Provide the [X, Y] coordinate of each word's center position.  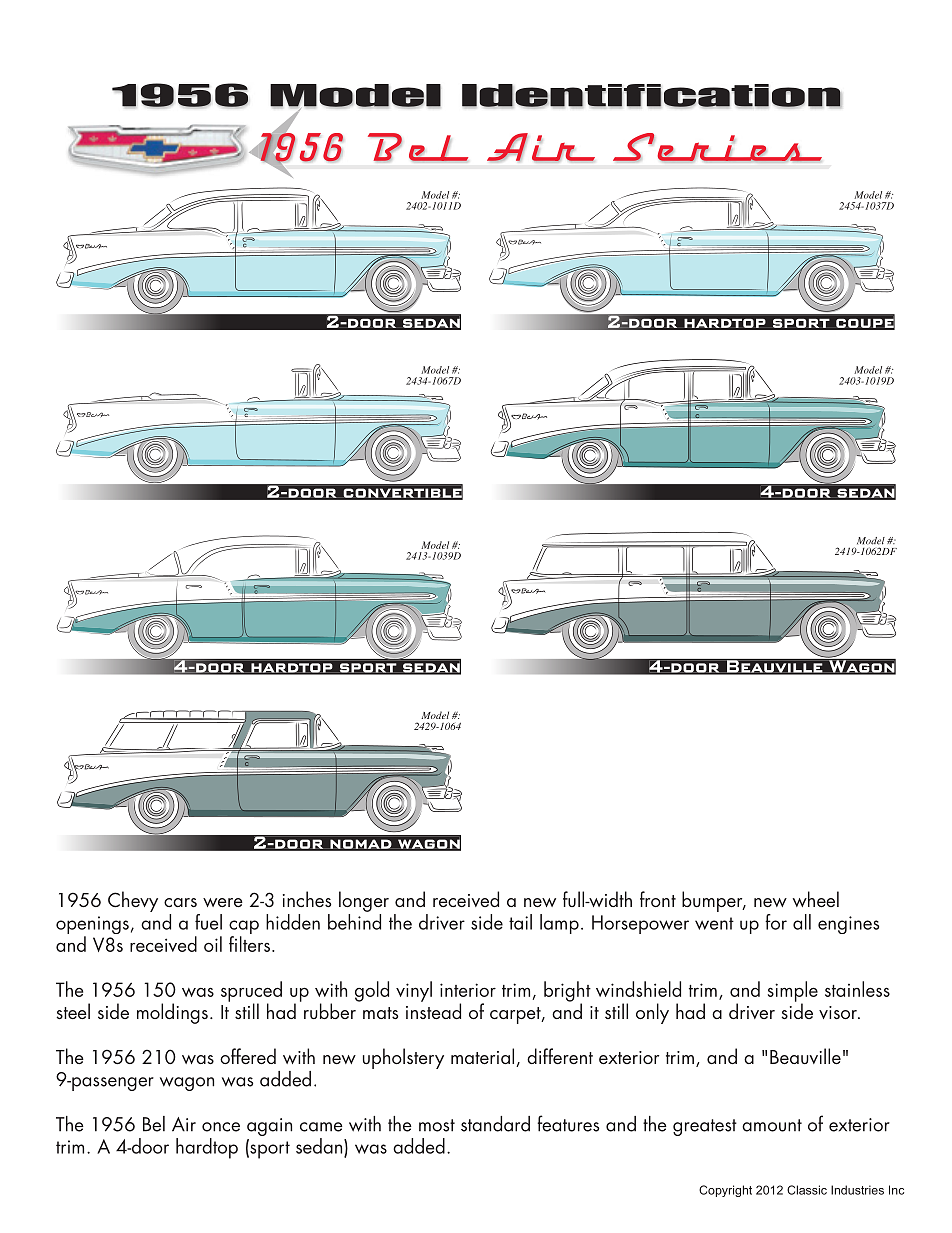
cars [180, 902]
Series [717, 148]
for [776, 922]
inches [307, 899]
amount [772, 1125]
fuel [208, 922]
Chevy [133, 901]
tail [520, 922]
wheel [816, 899]
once [221, 1127]
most [437, 1125]
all [802, 922]
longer [364, 901]
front [658, 899]
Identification [652, 96]
